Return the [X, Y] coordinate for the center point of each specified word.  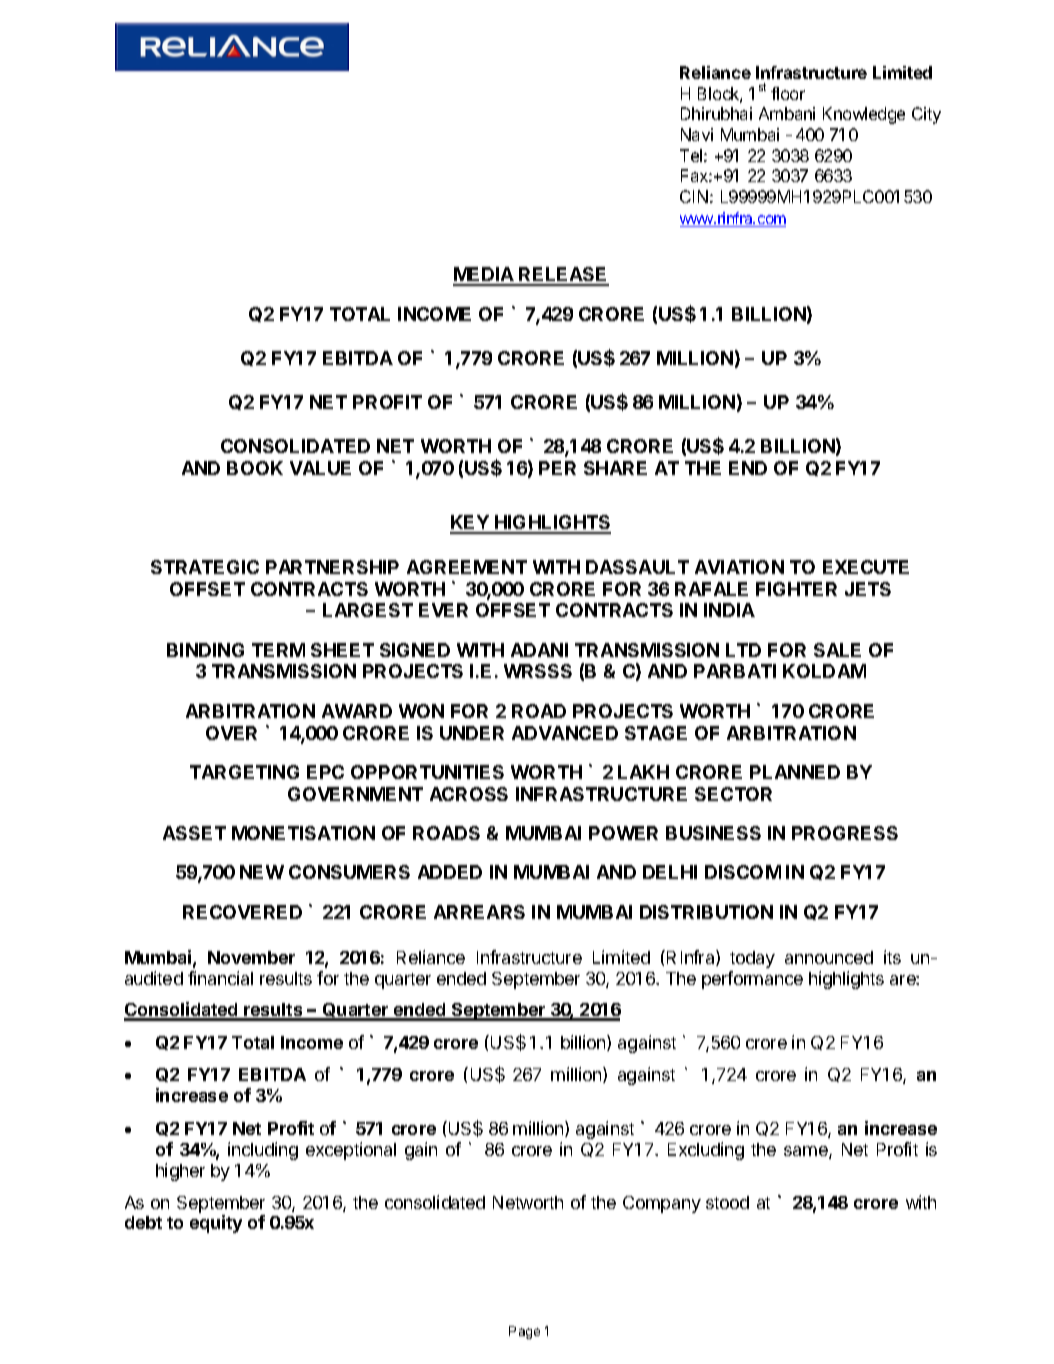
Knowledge [864, 115]
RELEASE [563, 276]
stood [727, 1202]
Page [524, 1332]
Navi [697, 134]
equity [216, 1224]
